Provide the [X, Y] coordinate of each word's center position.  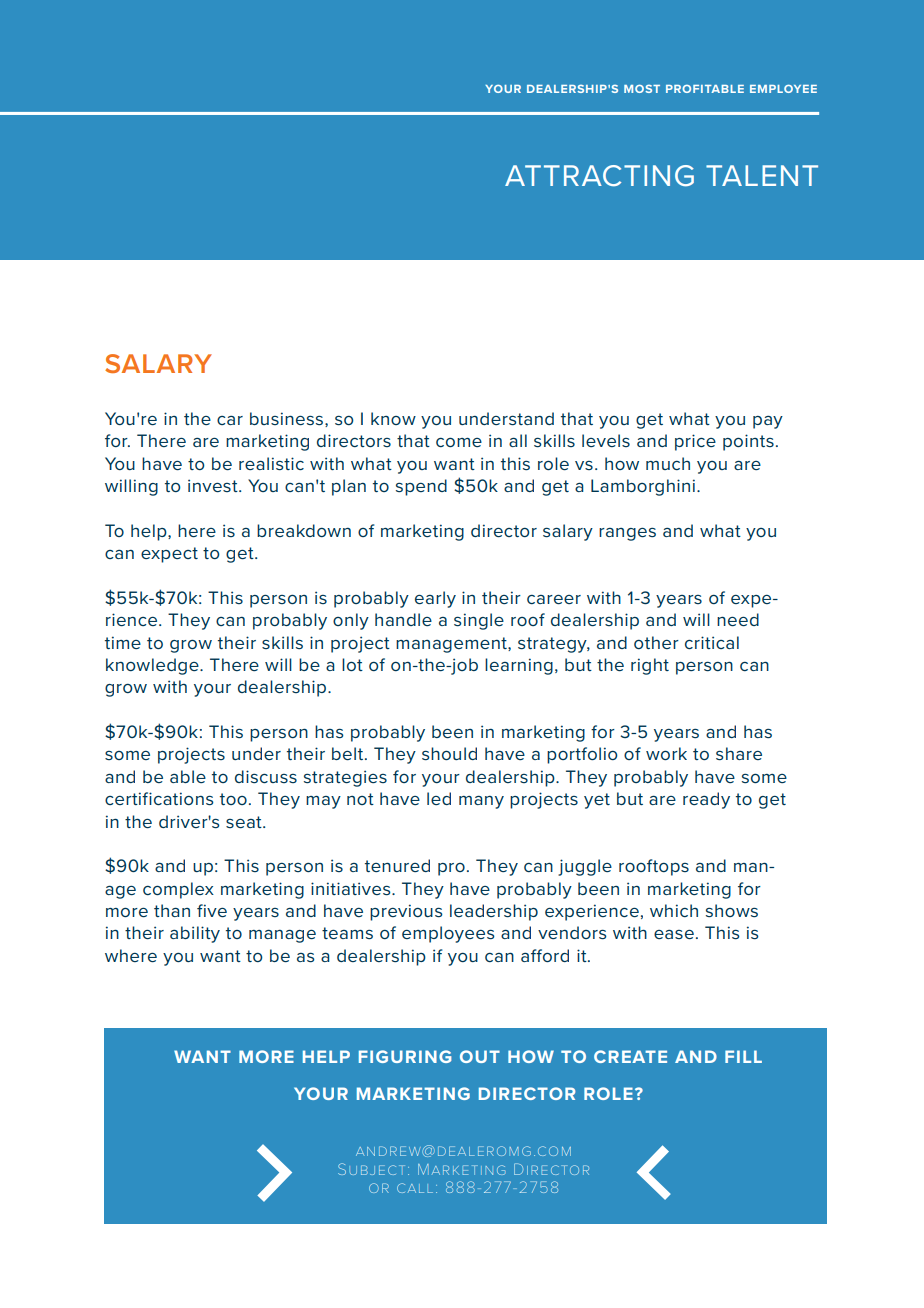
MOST [642, 88]
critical [712, 642]
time [123, 642]
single [479, 621]
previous [406, 912]
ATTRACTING [599, 176]
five [212, 910]
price [695, 442]
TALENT [762, 175]
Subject [371, 1169]
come [459, 442]
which [674, 910]
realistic [271, 463]
